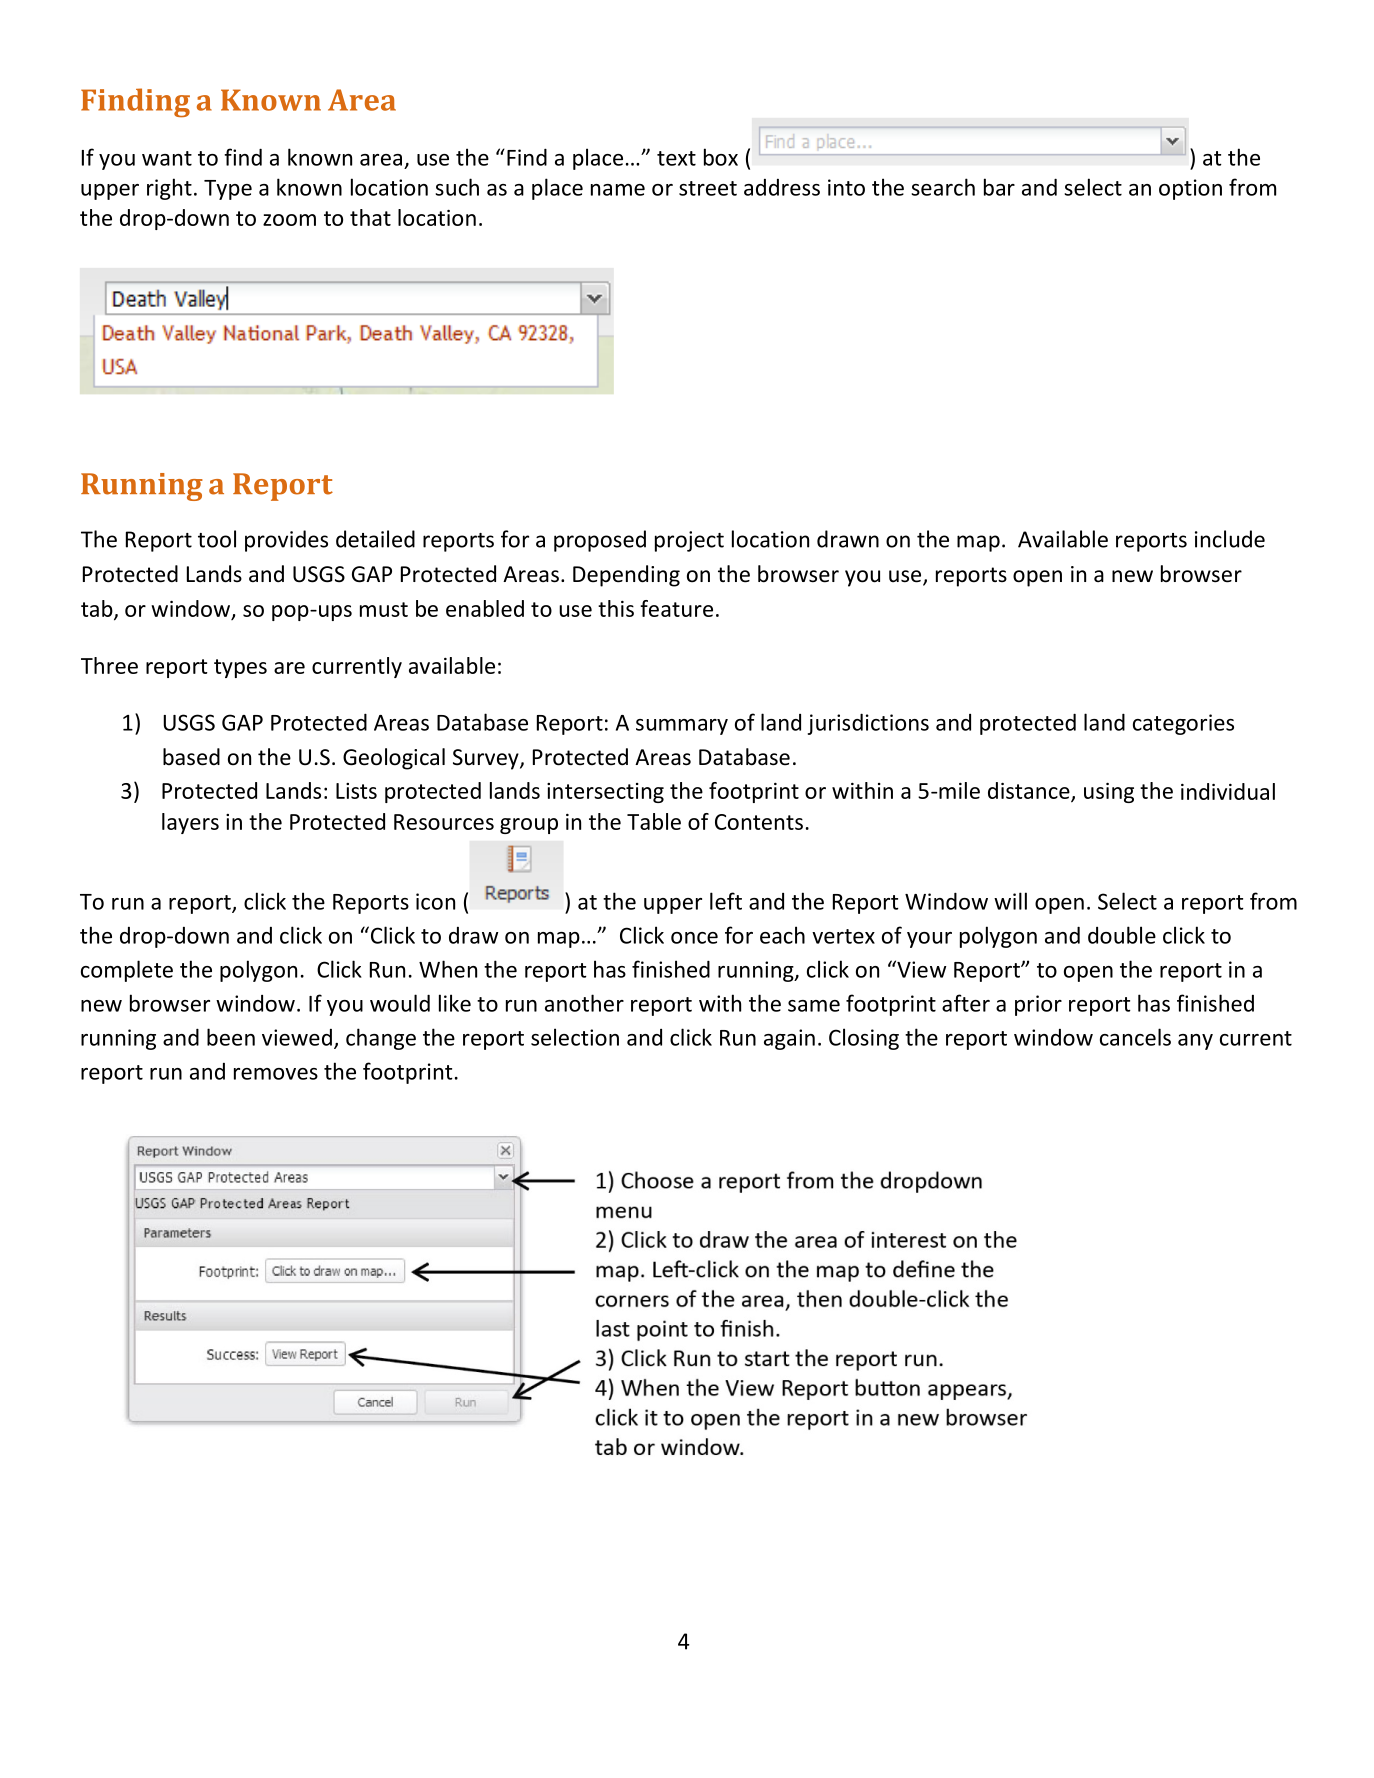 This image has width=1374, height=1778. I want to click on option, so click(1190, 189).
